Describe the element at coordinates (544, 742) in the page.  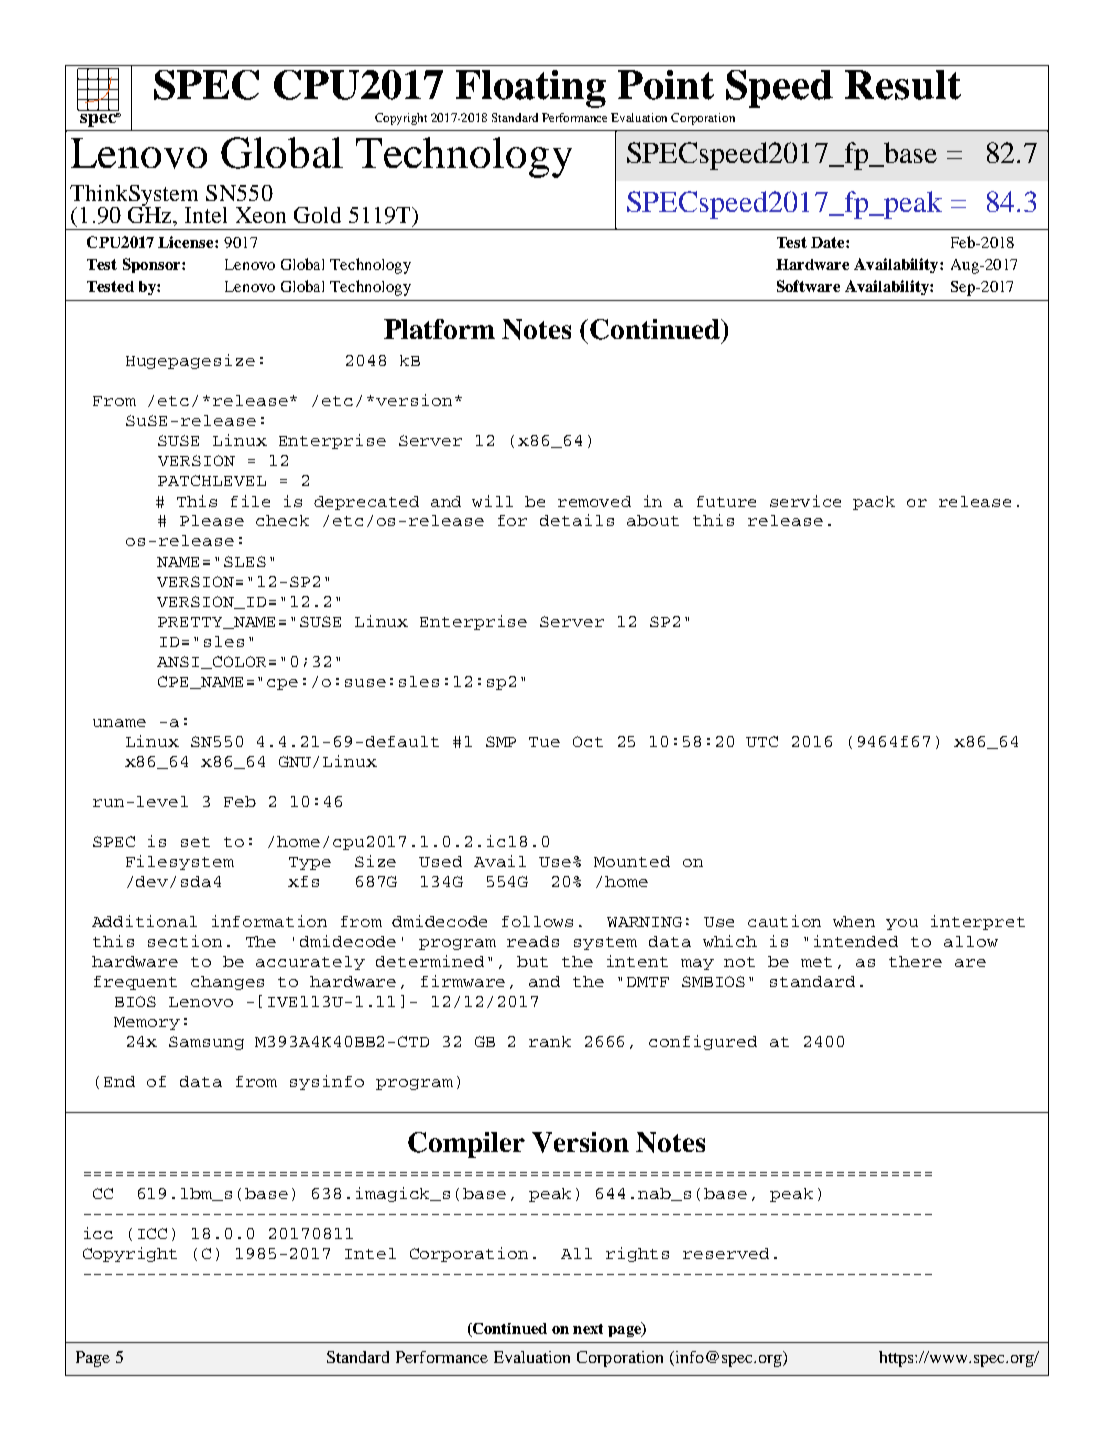
I see `Tue` at that location.
